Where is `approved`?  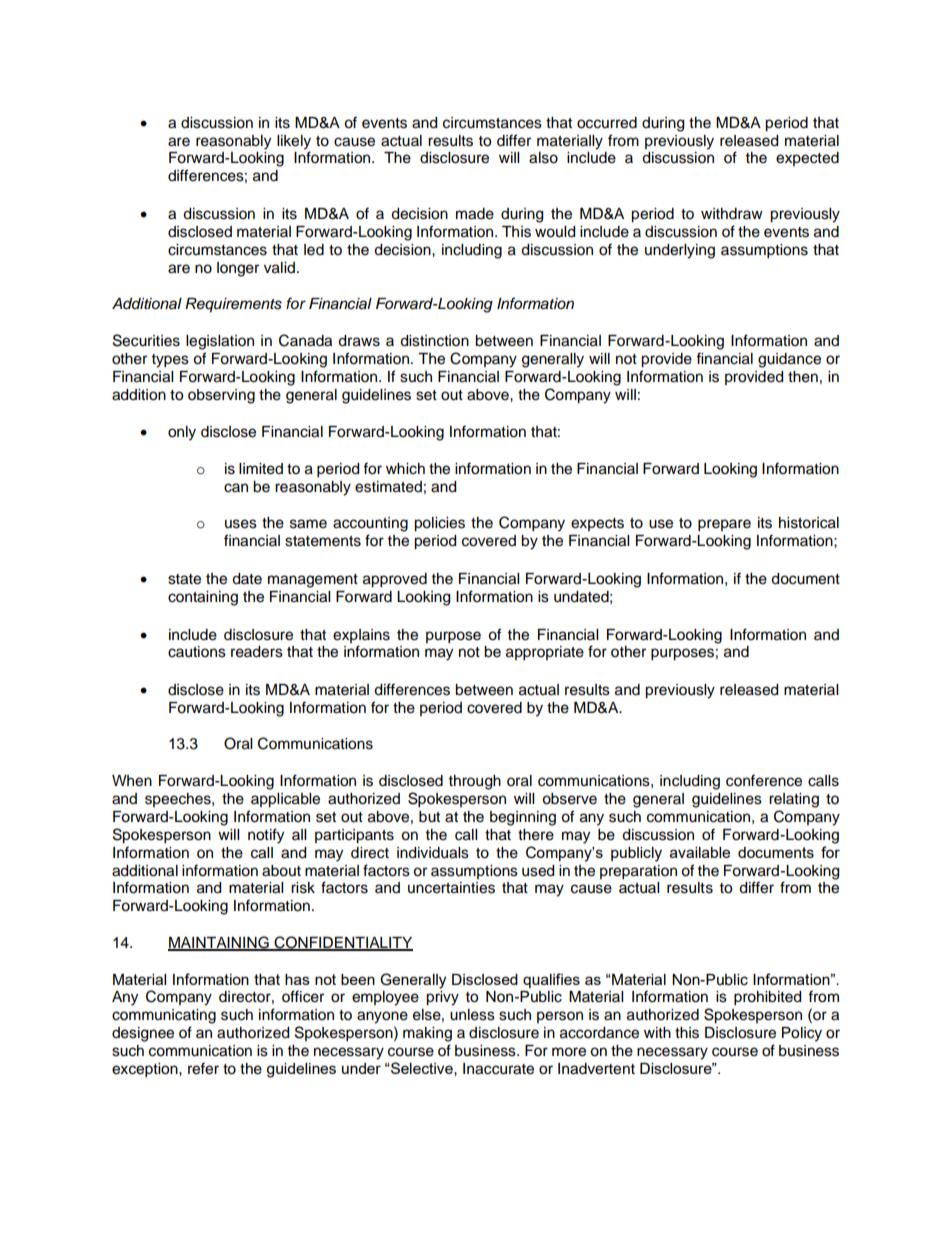 approved is located at coordinates (395, 580).
